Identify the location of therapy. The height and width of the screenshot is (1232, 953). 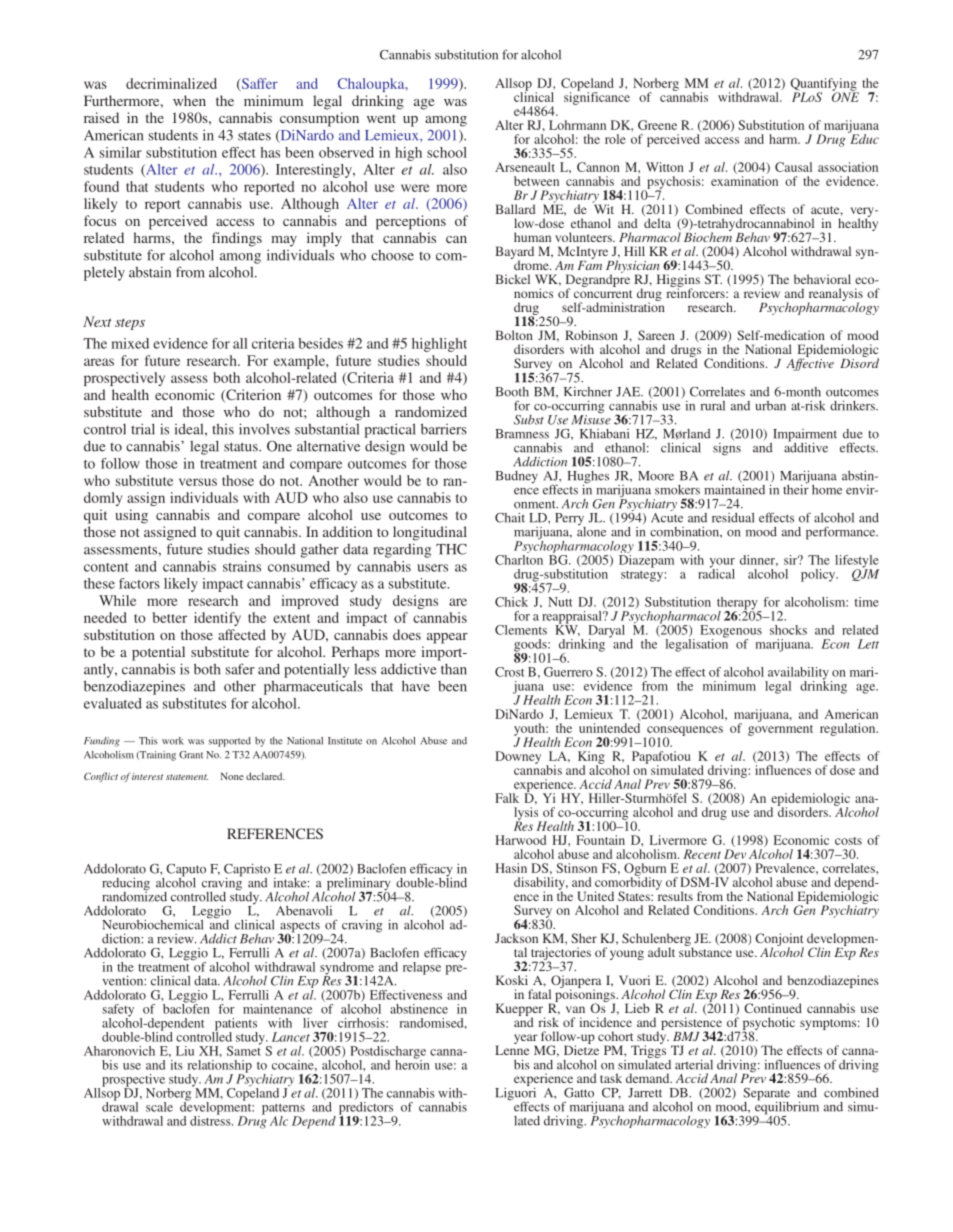
(738, 604).
